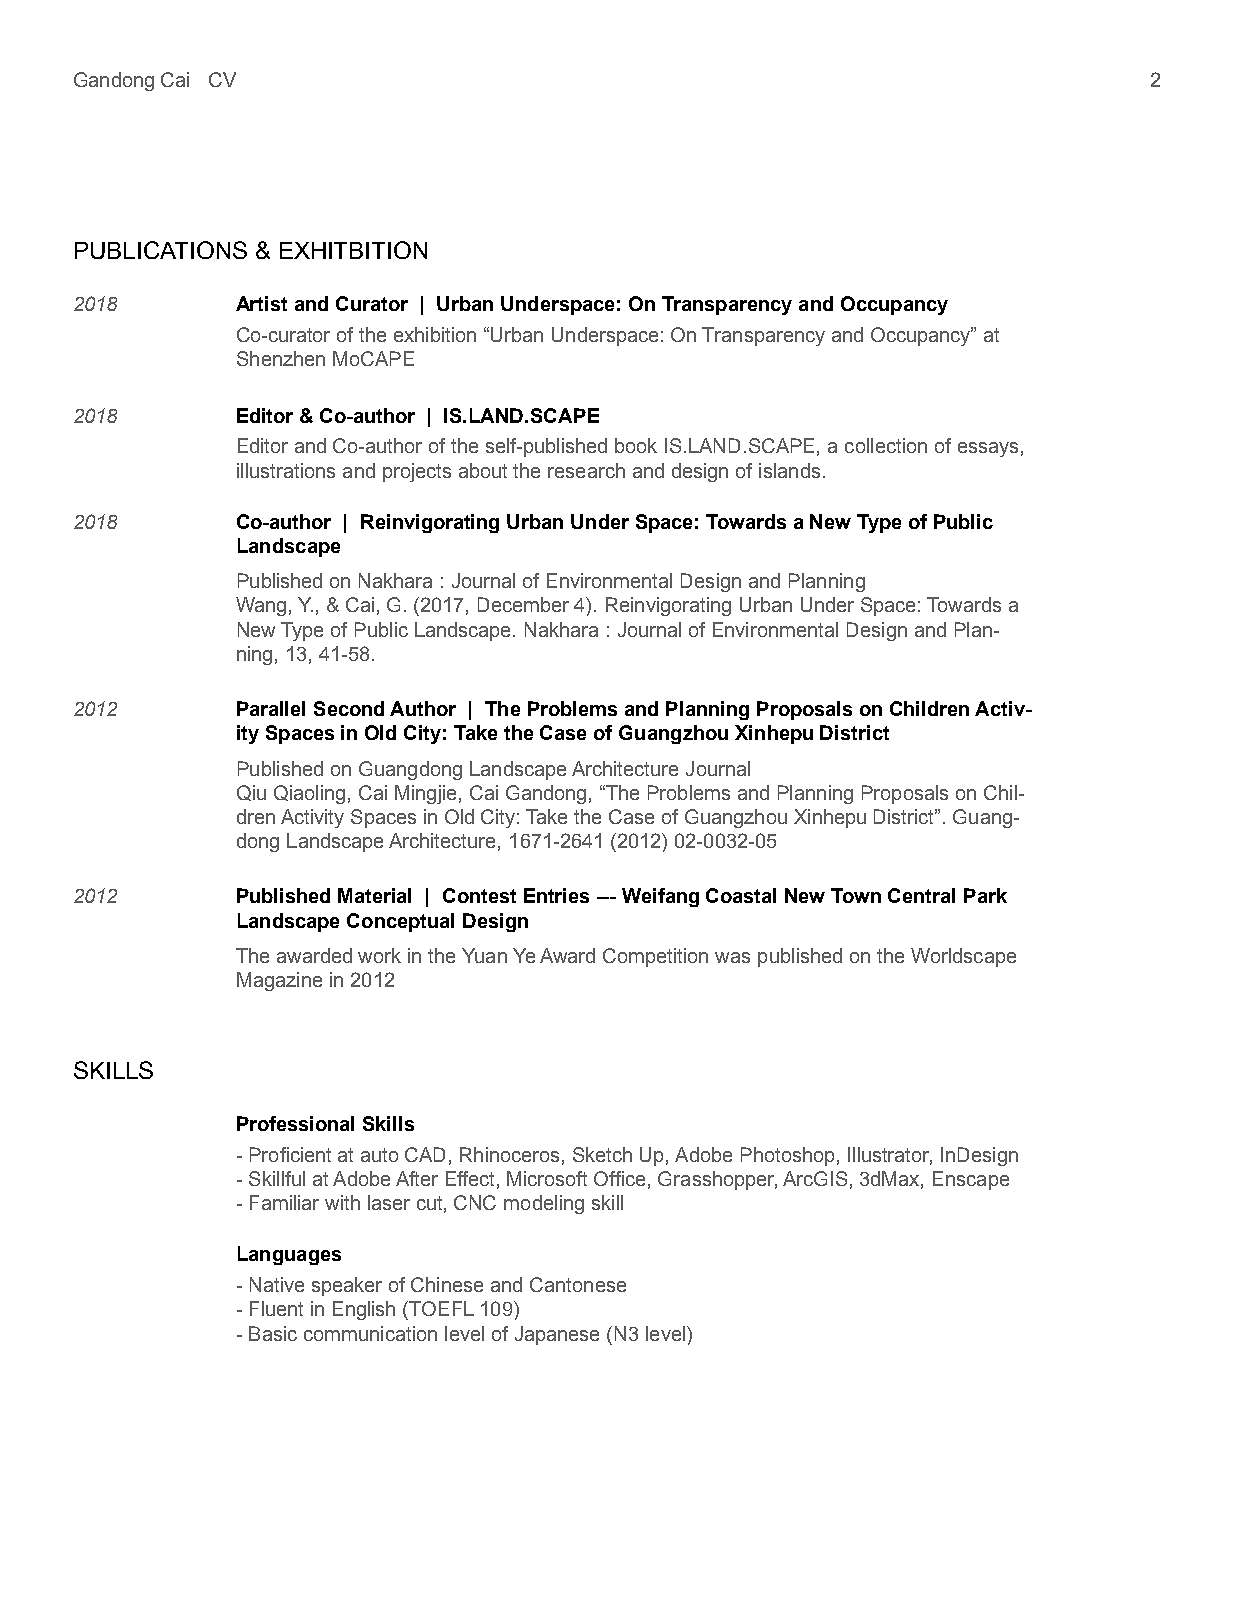 The height and width of the page is (1597, 1234). I want to click on Central, so click(921, 895).
